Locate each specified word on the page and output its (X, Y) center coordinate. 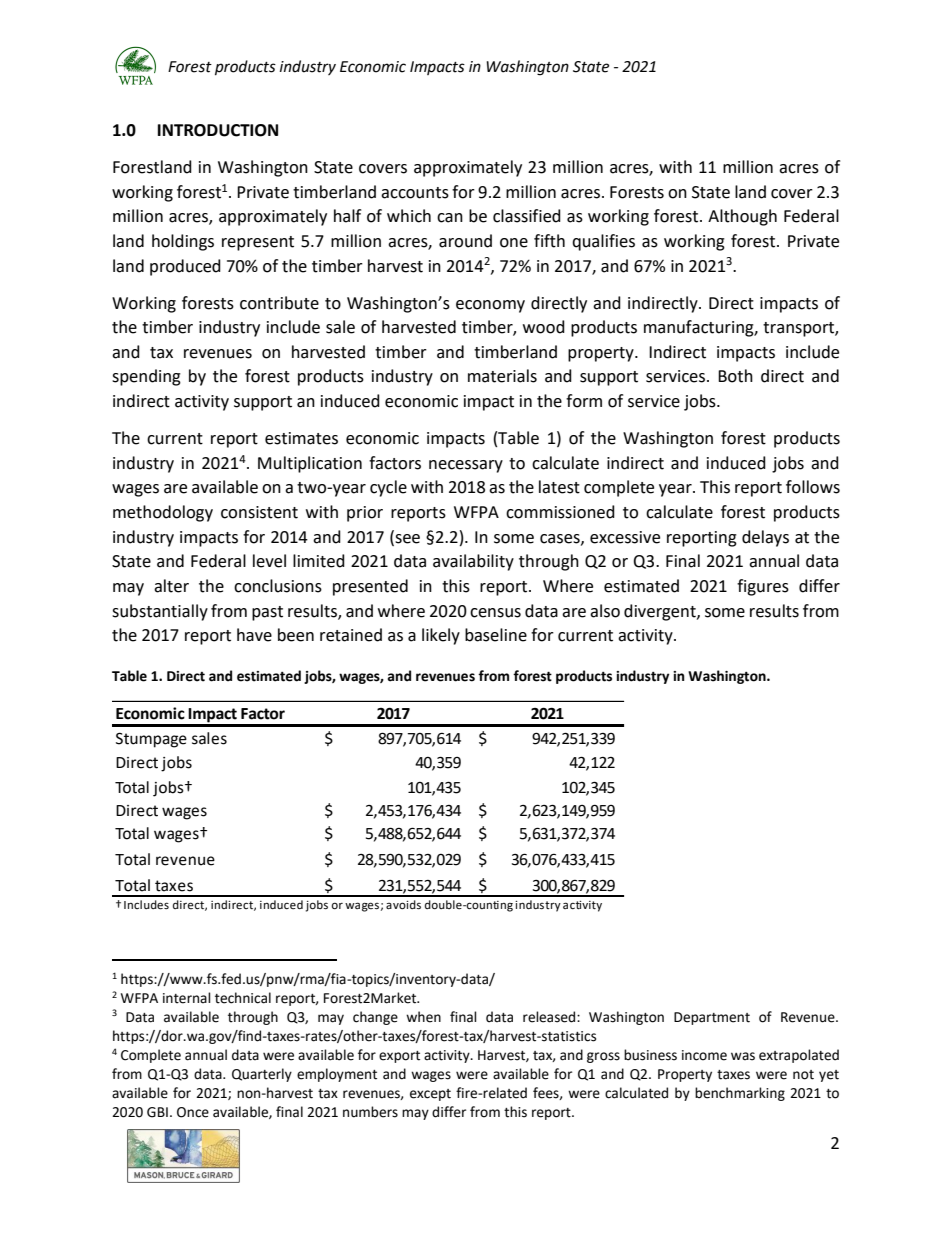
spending (146, 377)
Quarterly (262, 1075)
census (495, 613)
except (430, 1095)
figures (763, 587)
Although (742, 217)
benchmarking (740, 1094)
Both (735, 376)
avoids (403, 904)
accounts (415, 193)
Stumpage (151, 740)
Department (712, 1018)
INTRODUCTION (218, 130)
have (254, 635)
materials (502, 376)
